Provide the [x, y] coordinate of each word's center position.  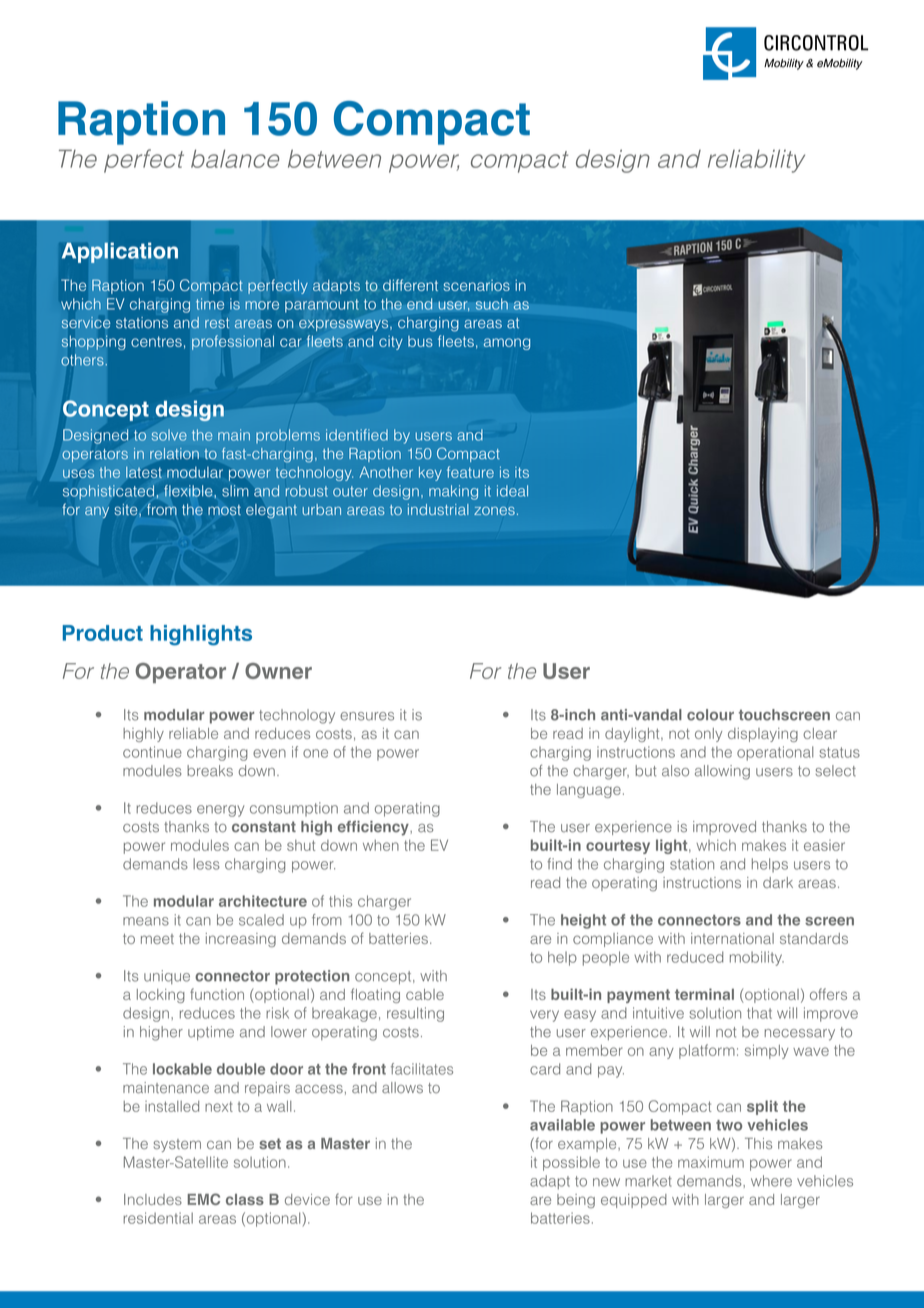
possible [571, 1163]
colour [710, 715]
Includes [153, 1199]
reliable [193, 733]
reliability [756, 161]
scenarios [476, 285]
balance [235, 158]
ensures [367, 716]
